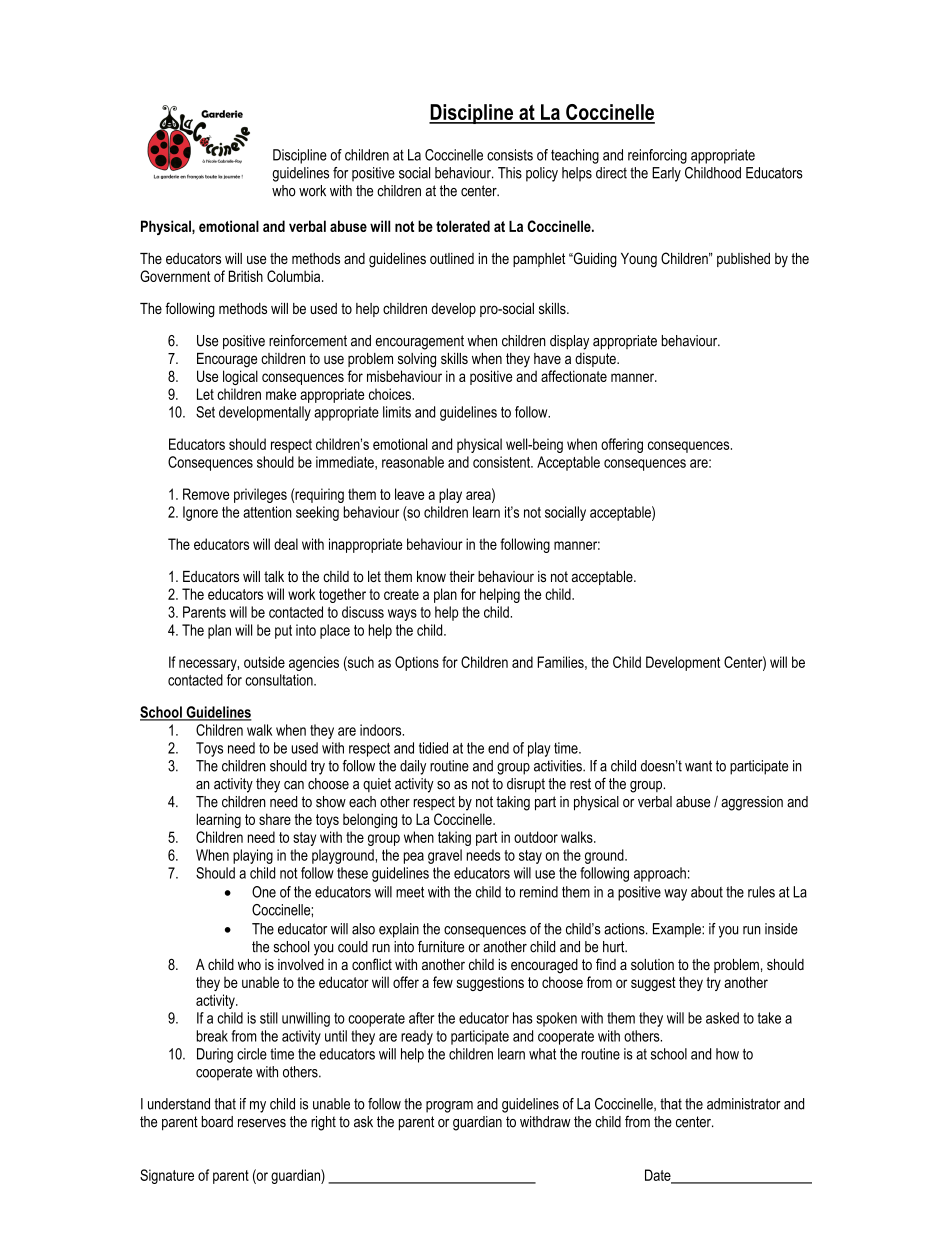  I want to click on reserves, so click(262, 1123).
